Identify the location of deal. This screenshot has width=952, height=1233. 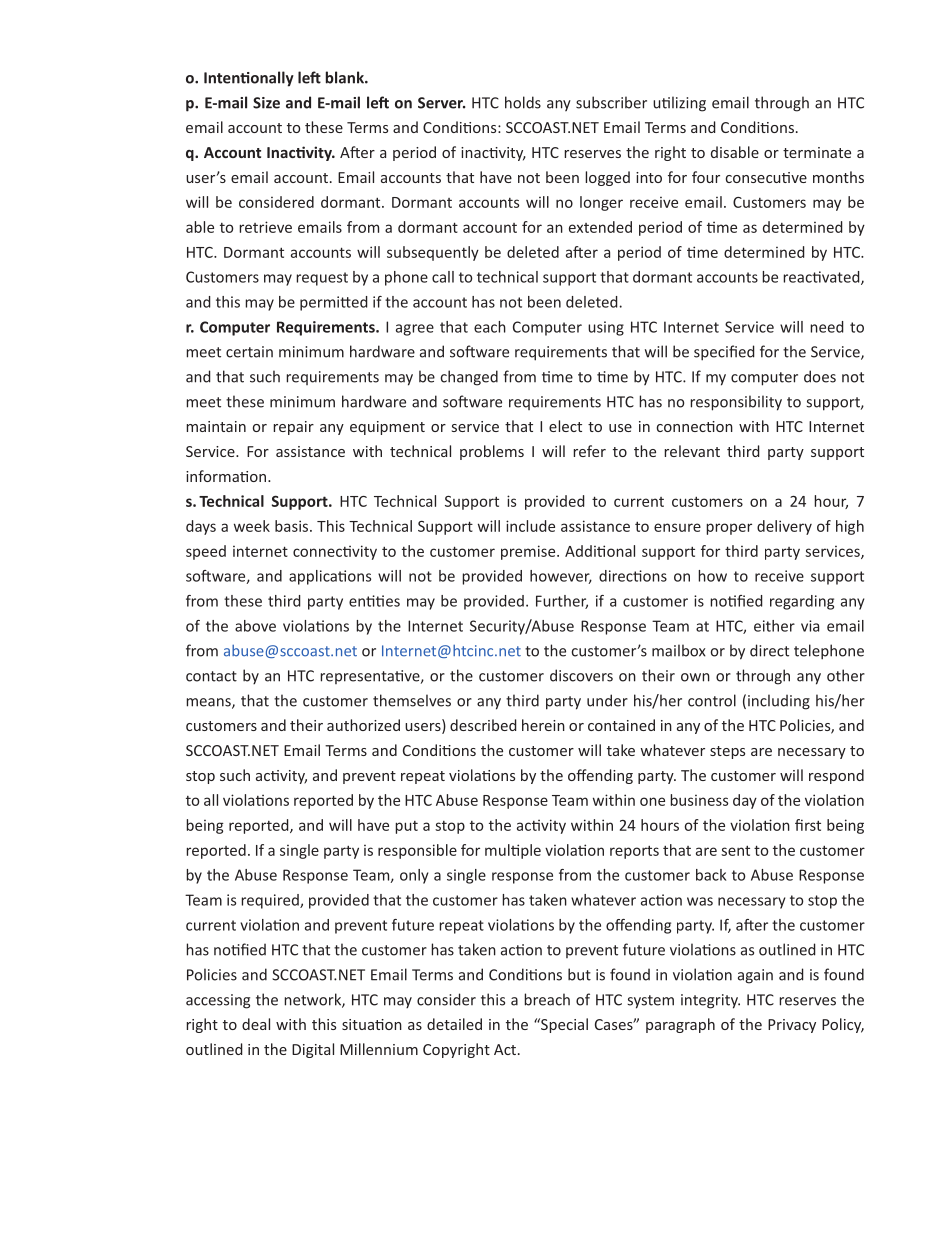
(256, 1024).
